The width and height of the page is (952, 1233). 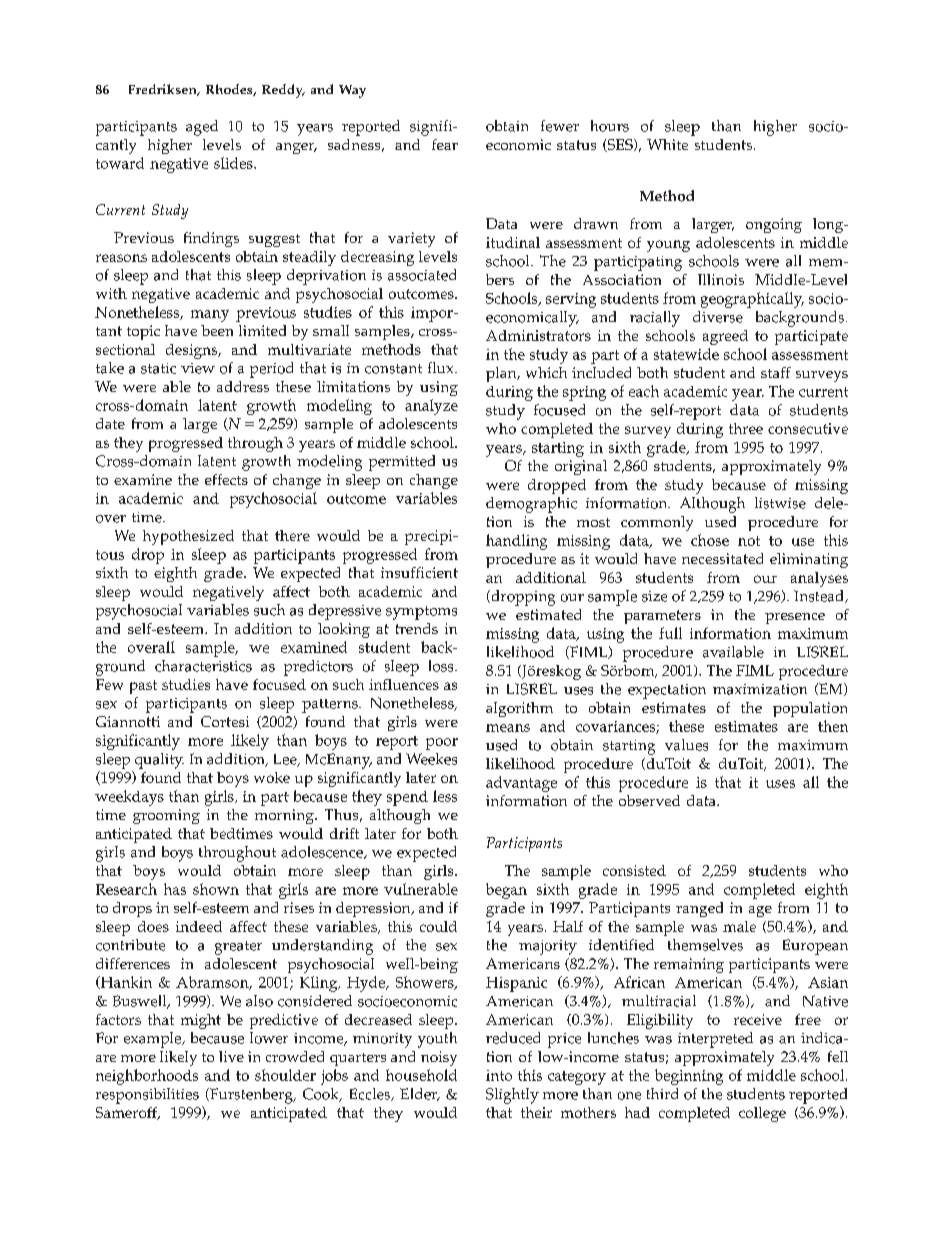 What do you see at coordinates (198, 368) in the page?
I see `view` at bounding box center [198, 368].
